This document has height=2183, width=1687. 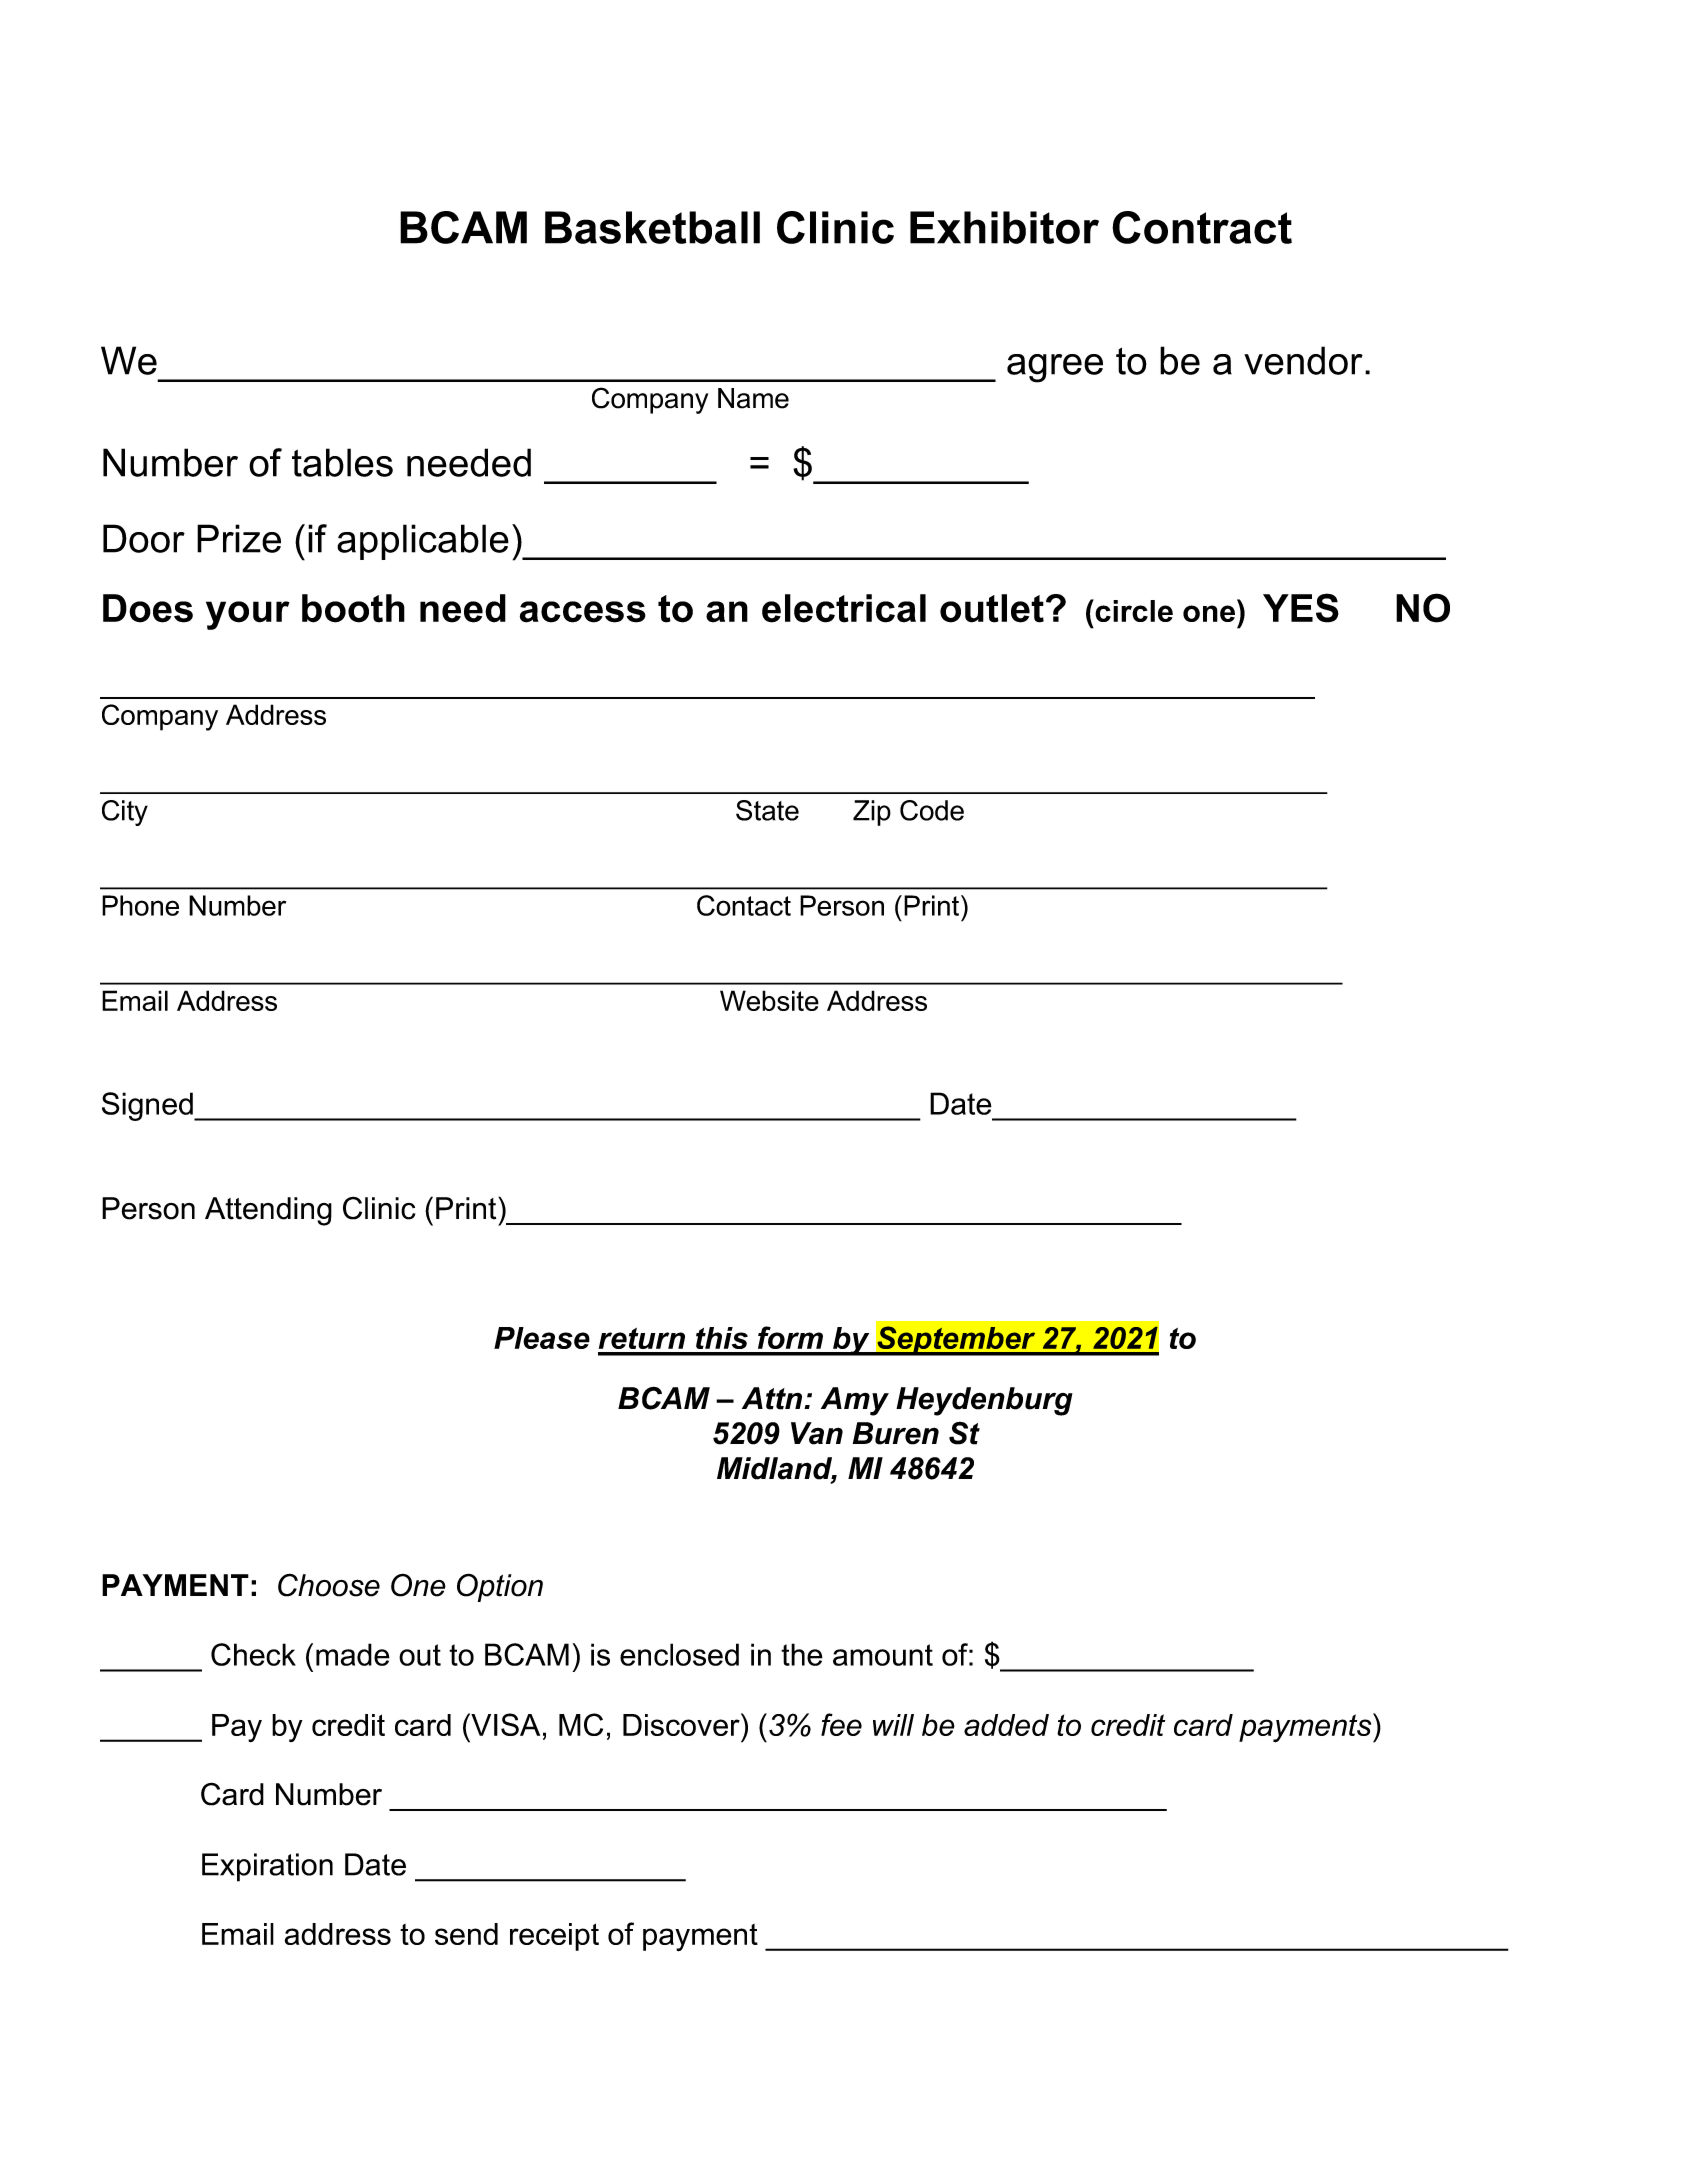 I want to click on Expiration, so click(x=267, y=1867).
